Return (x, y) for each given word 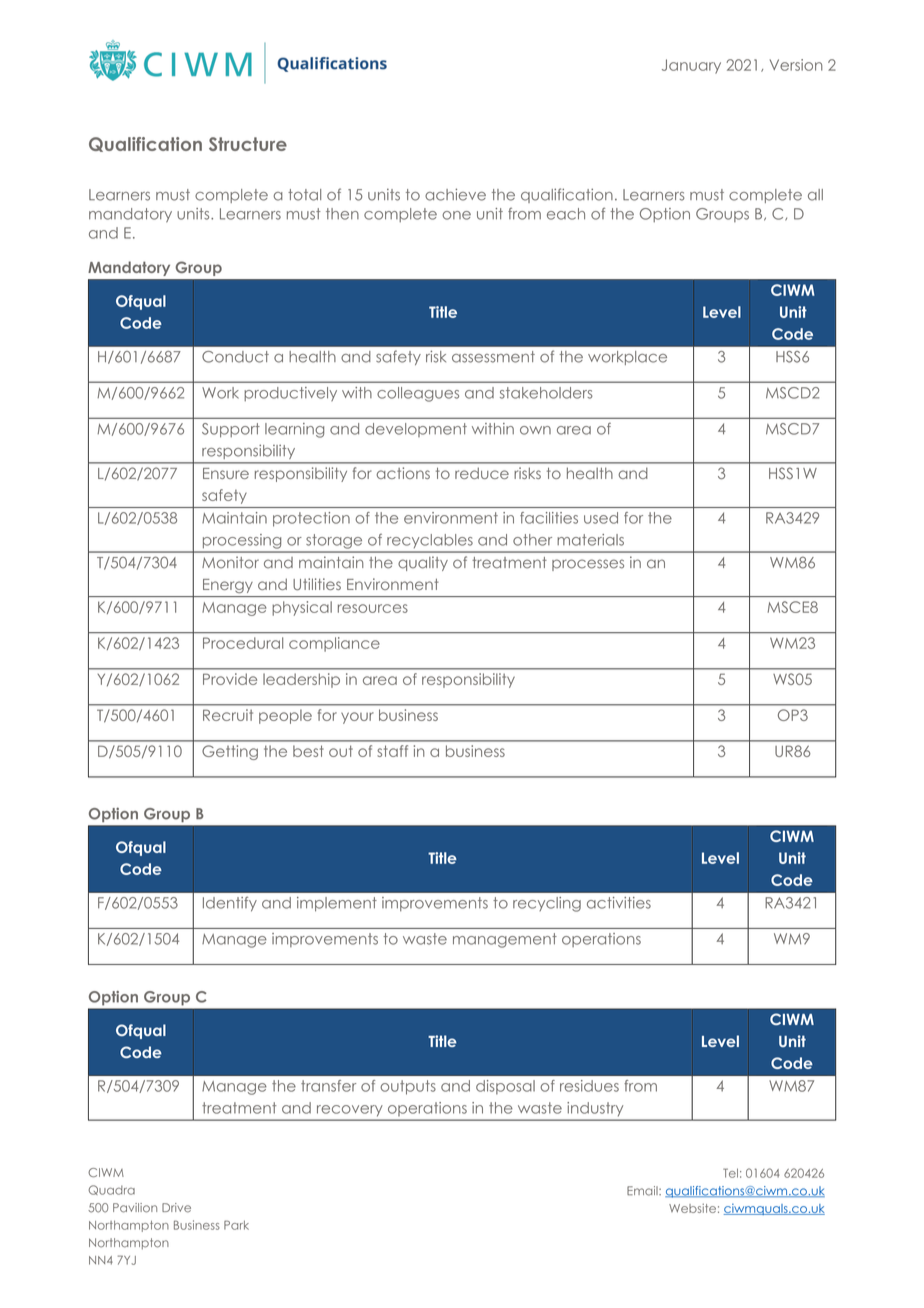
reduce (482, 473)
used (601, 518)
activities (619, 903)
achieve (455, 194)
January (691, 66)
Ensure (226, 473)
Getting (230, 752)
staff (392, 751)
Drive (176, 1208)
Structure (248, 144)
